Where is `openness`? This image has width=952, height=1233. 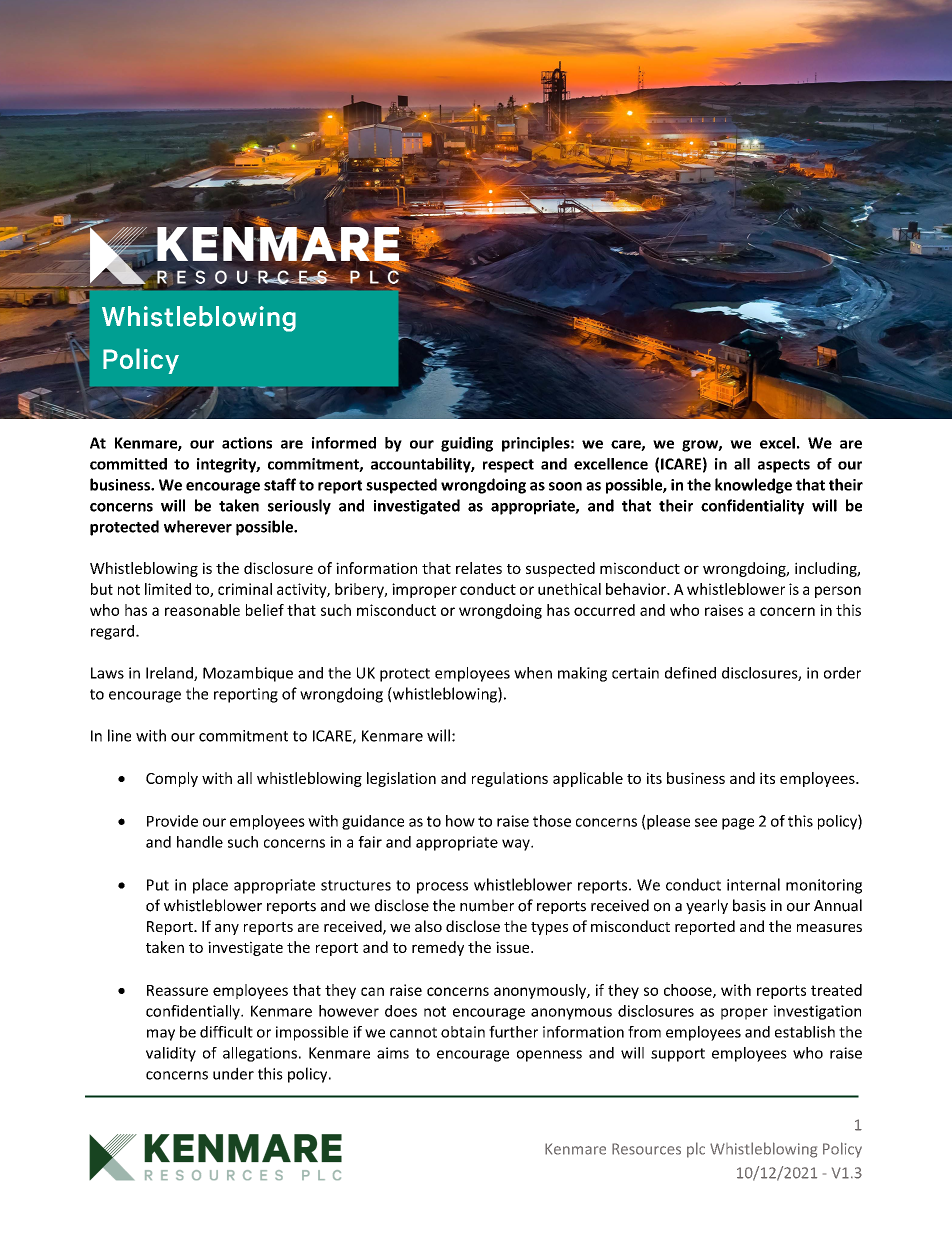
openness is located at coordinates (549, 1056).
